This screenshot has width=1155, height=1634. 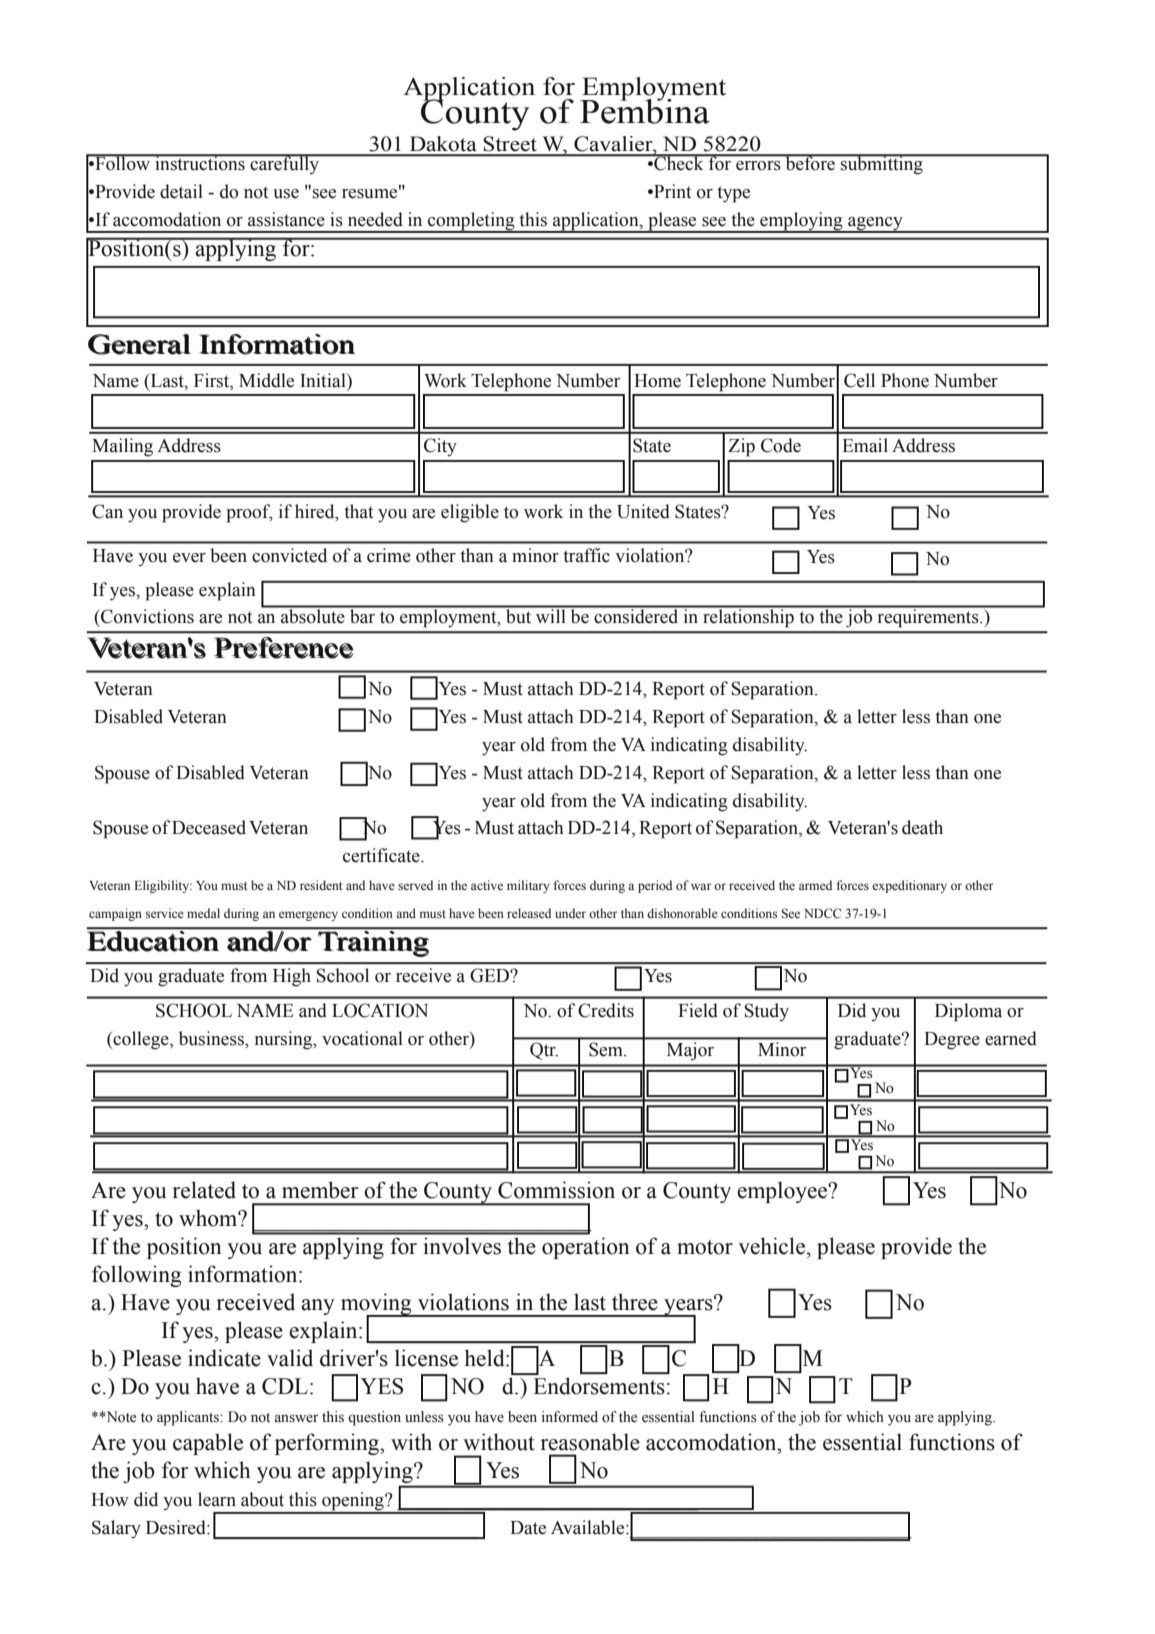 I want to click on completing, so click(x=471, y=222).
